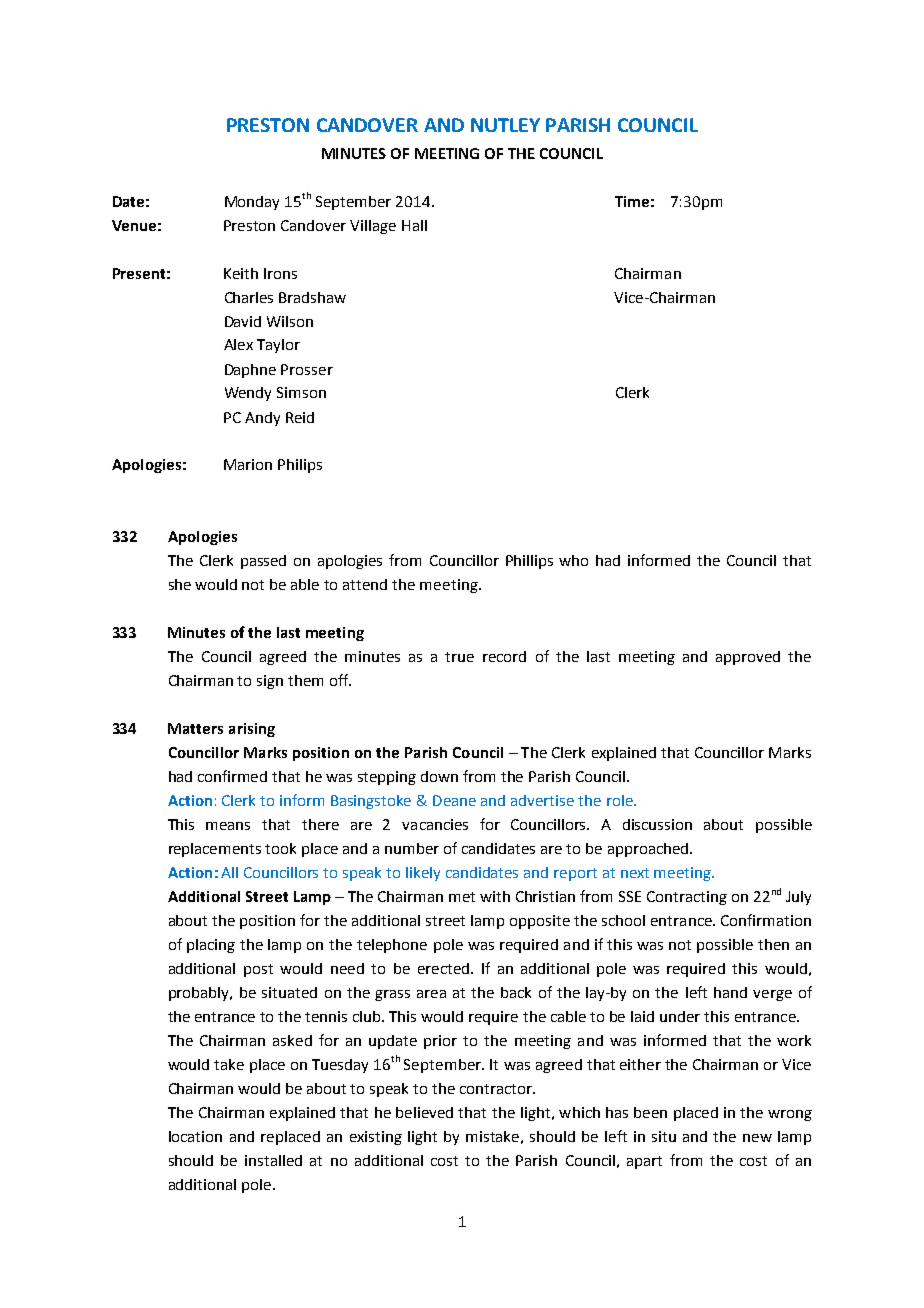  What do you see at coordinates (657, 824) in the image?
I see `discussion` at bounding box center [657, 824].
